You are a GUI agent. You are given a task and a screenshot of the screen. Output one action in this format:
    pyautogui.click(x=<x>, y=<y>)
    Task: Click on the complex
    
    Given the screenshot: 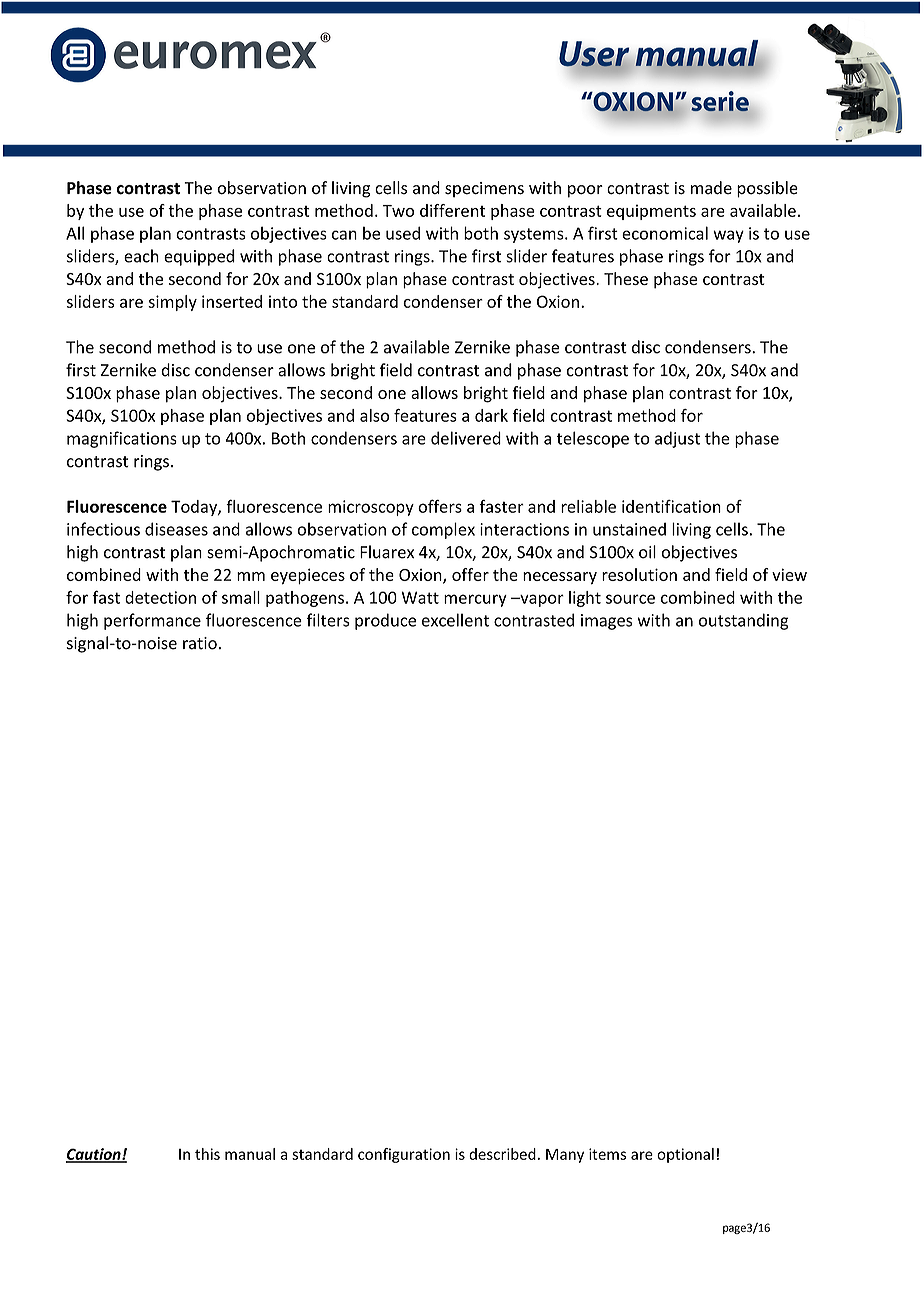 What is the action you would take?
    pyautogui.click(x=443, y=530)
